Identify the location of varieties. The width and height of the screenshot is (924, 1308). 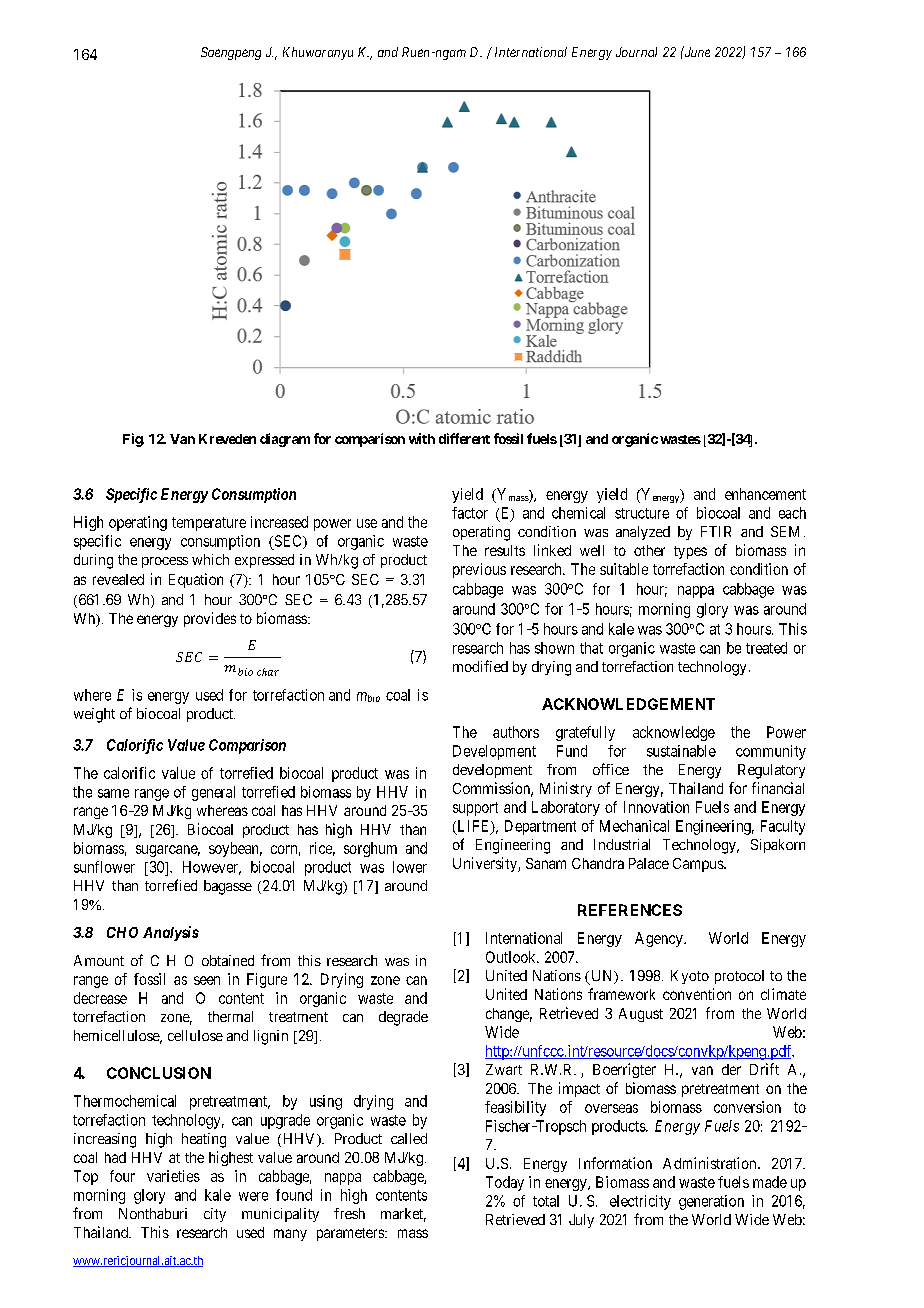
(173, 1176).
